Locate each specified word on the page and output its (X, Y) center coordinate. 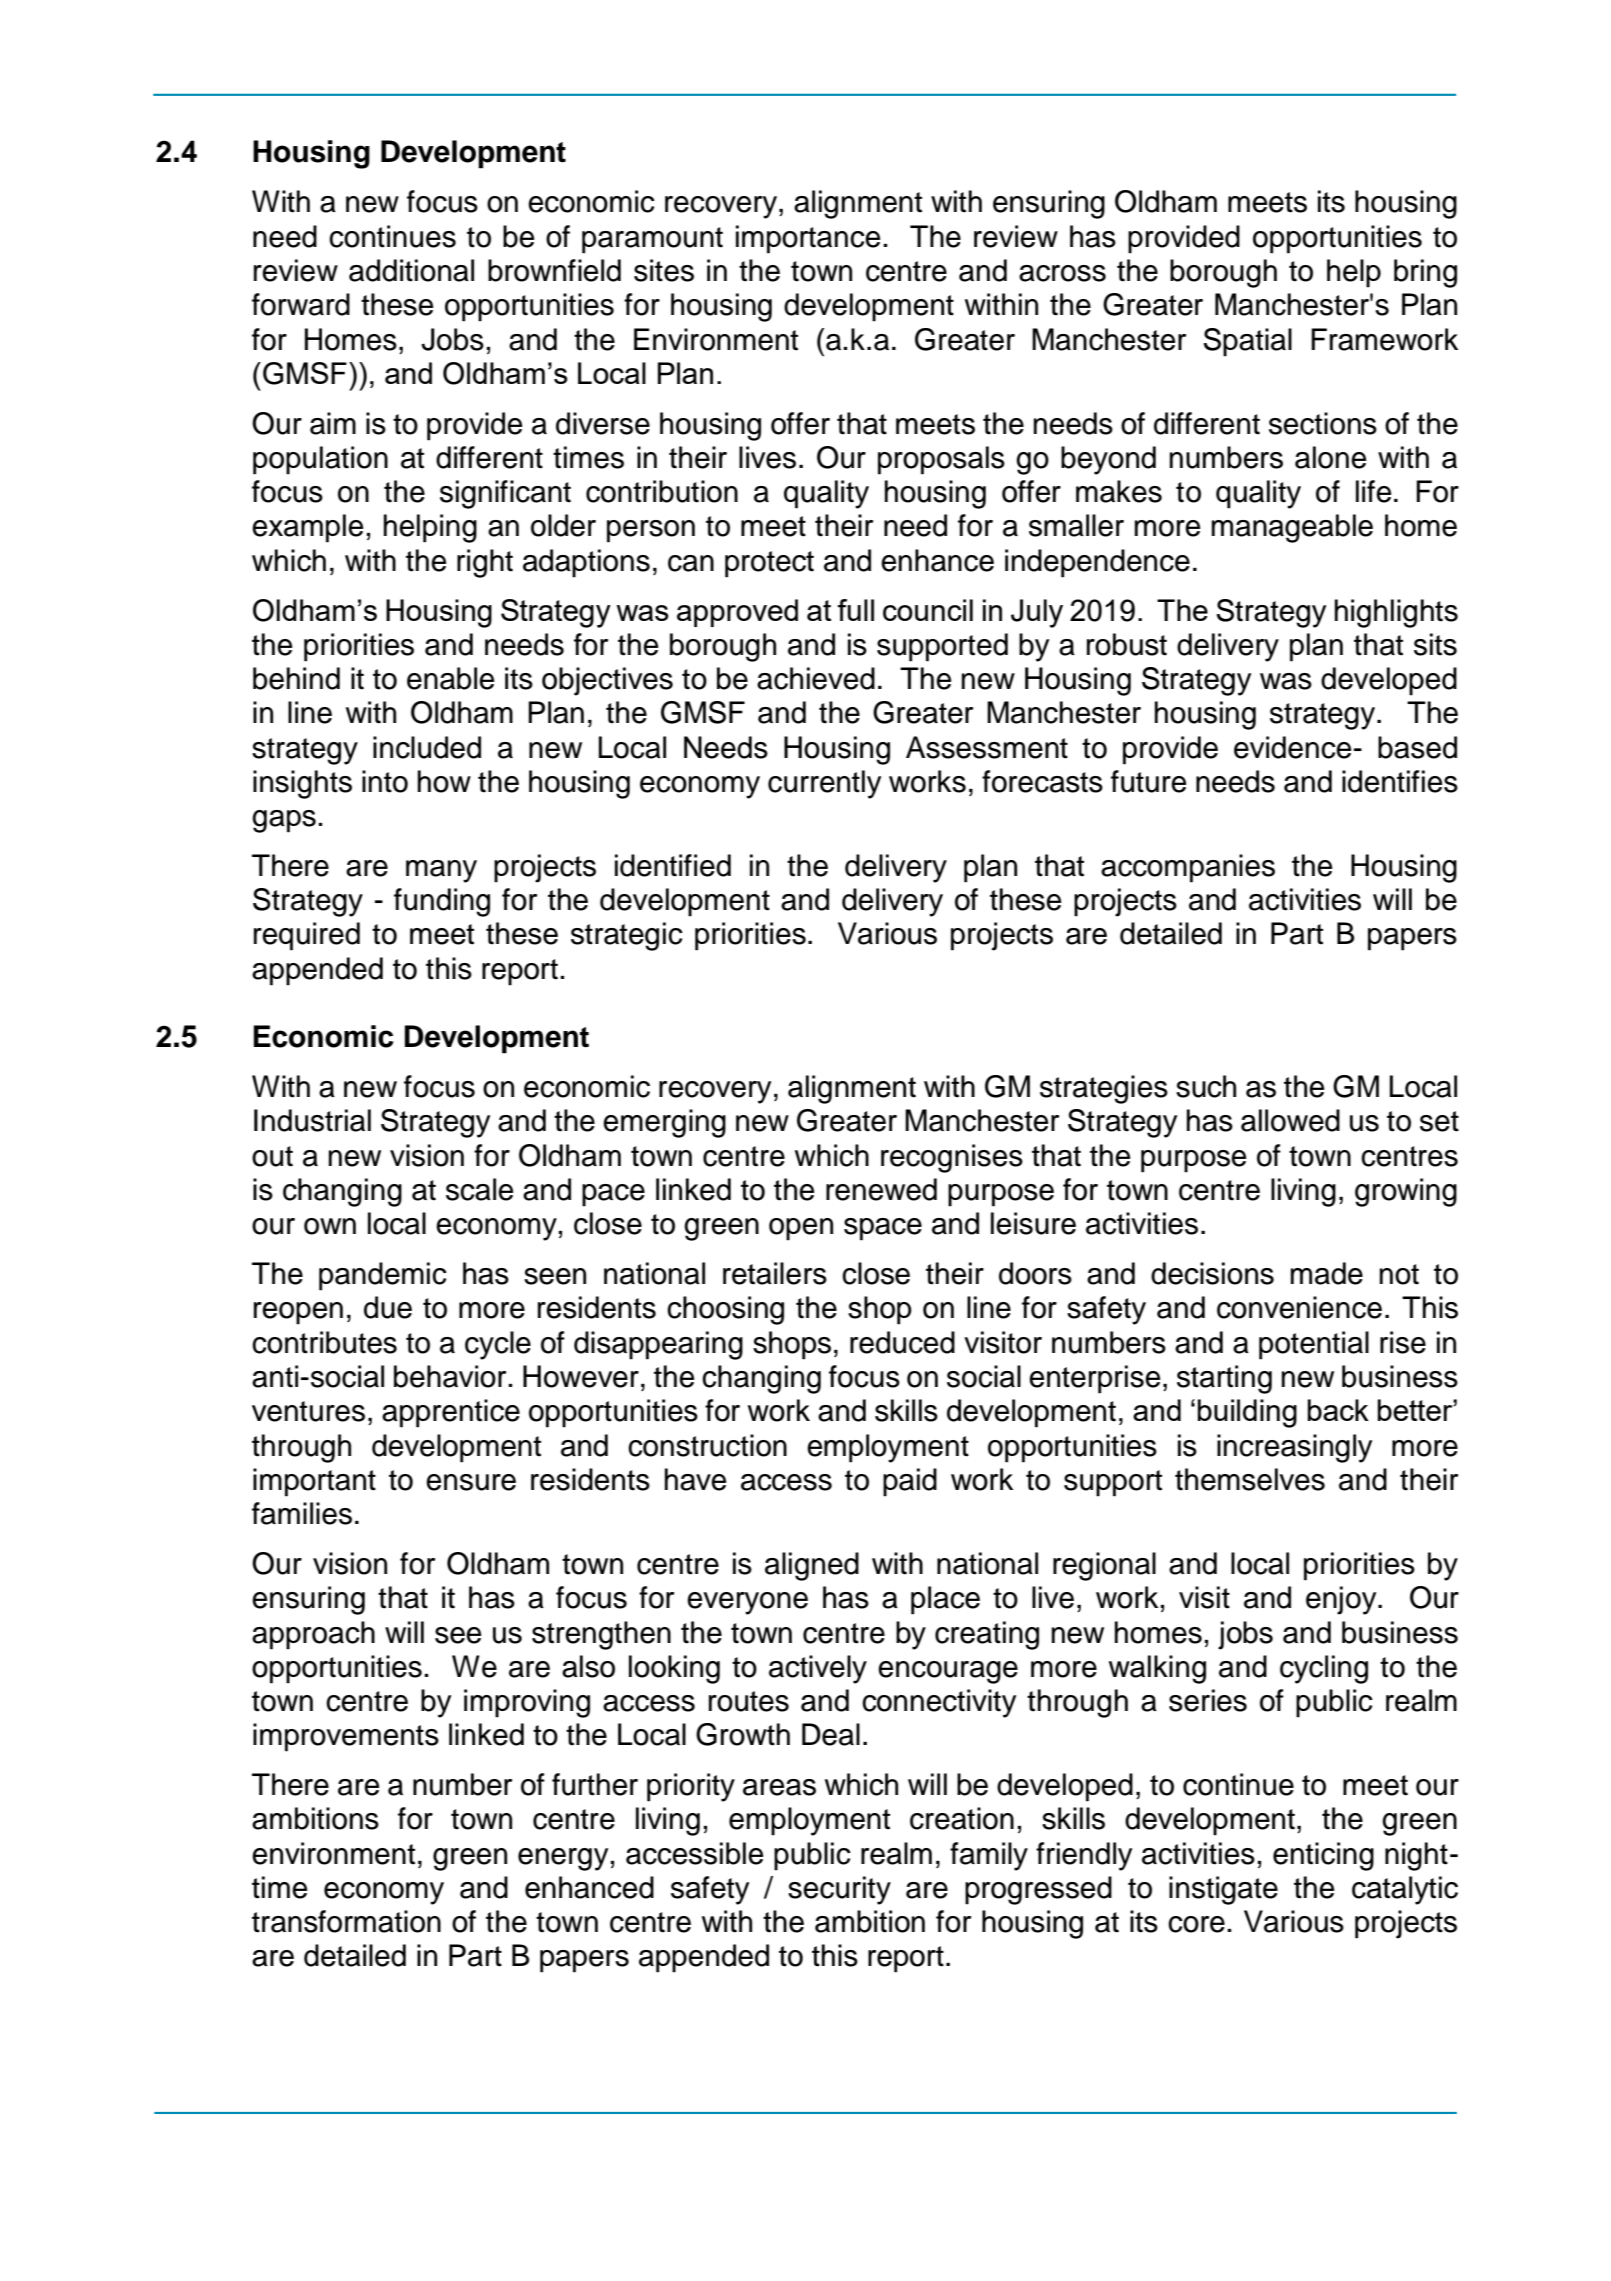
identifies (1400, 781)
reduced (902, 1342)
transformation (346, 1921)
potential (1314, 1345)
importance (808, 239)
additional (411, 270)
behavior (451, 1376)
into (385, 781)
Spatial (1247, 342)
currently (824, 784)
